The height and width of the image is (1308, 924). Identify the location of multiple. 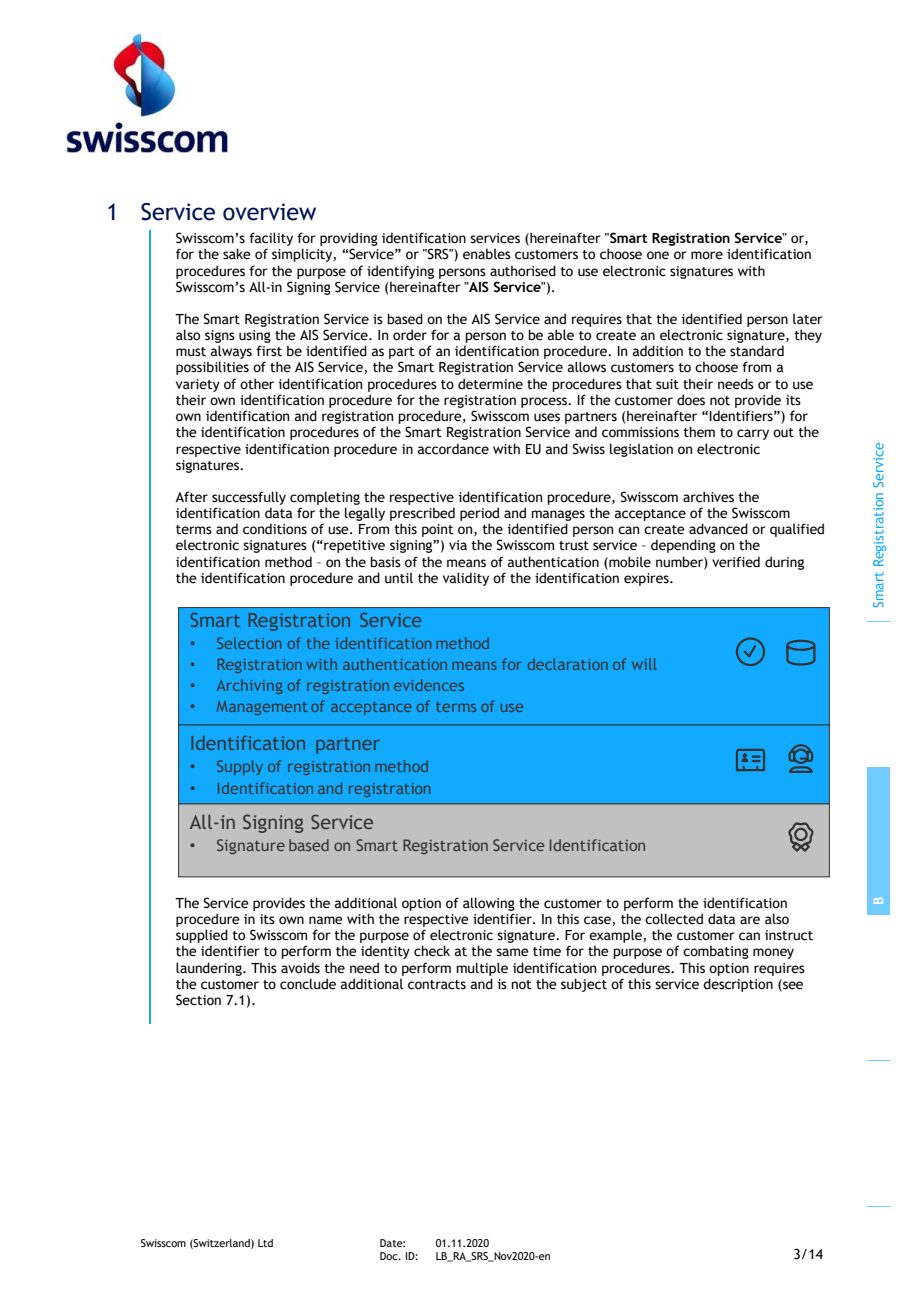
(482, 969).
